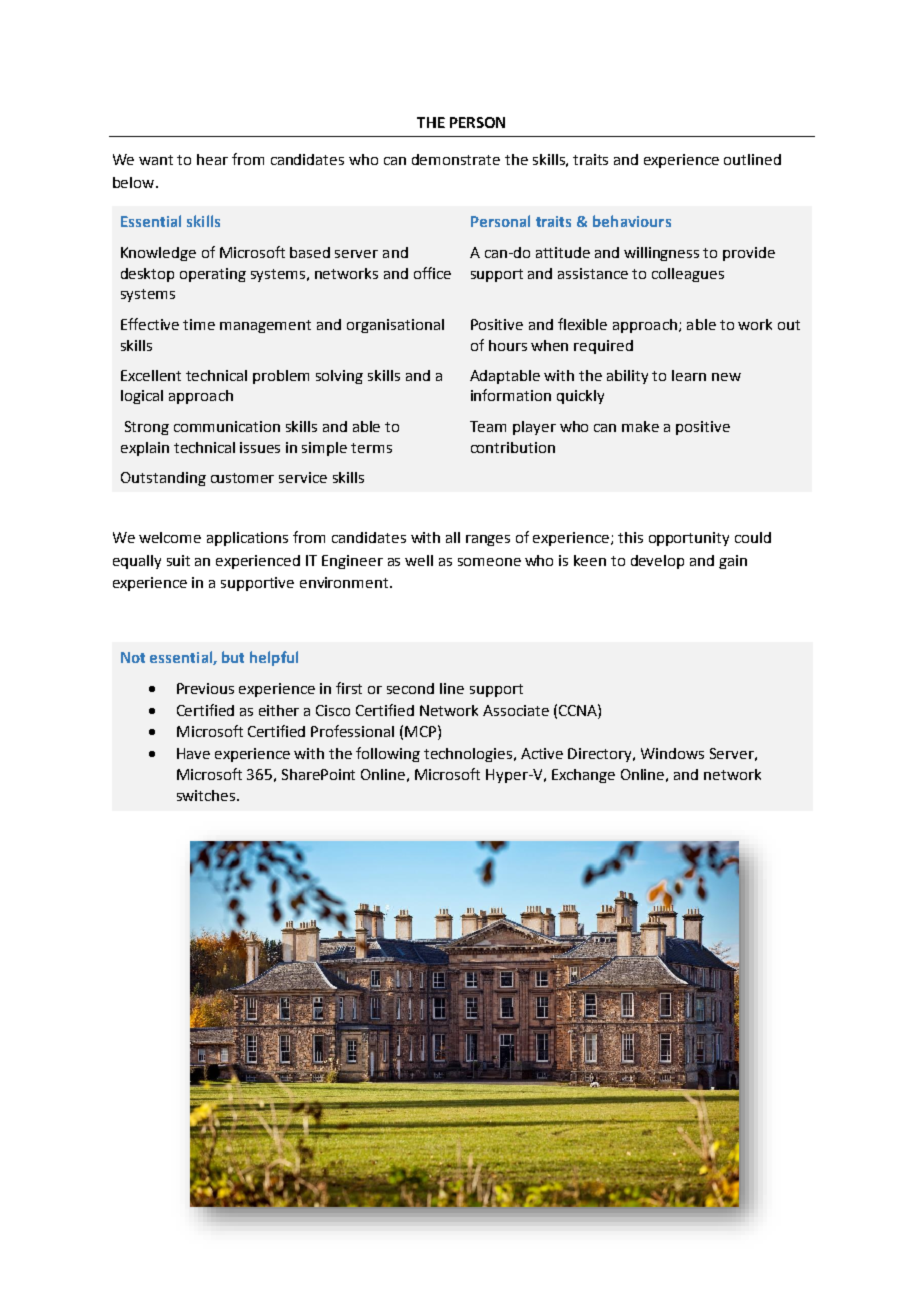  Describe the element at coordinates (170, 537) in the image. I see `welcome` at that location.
